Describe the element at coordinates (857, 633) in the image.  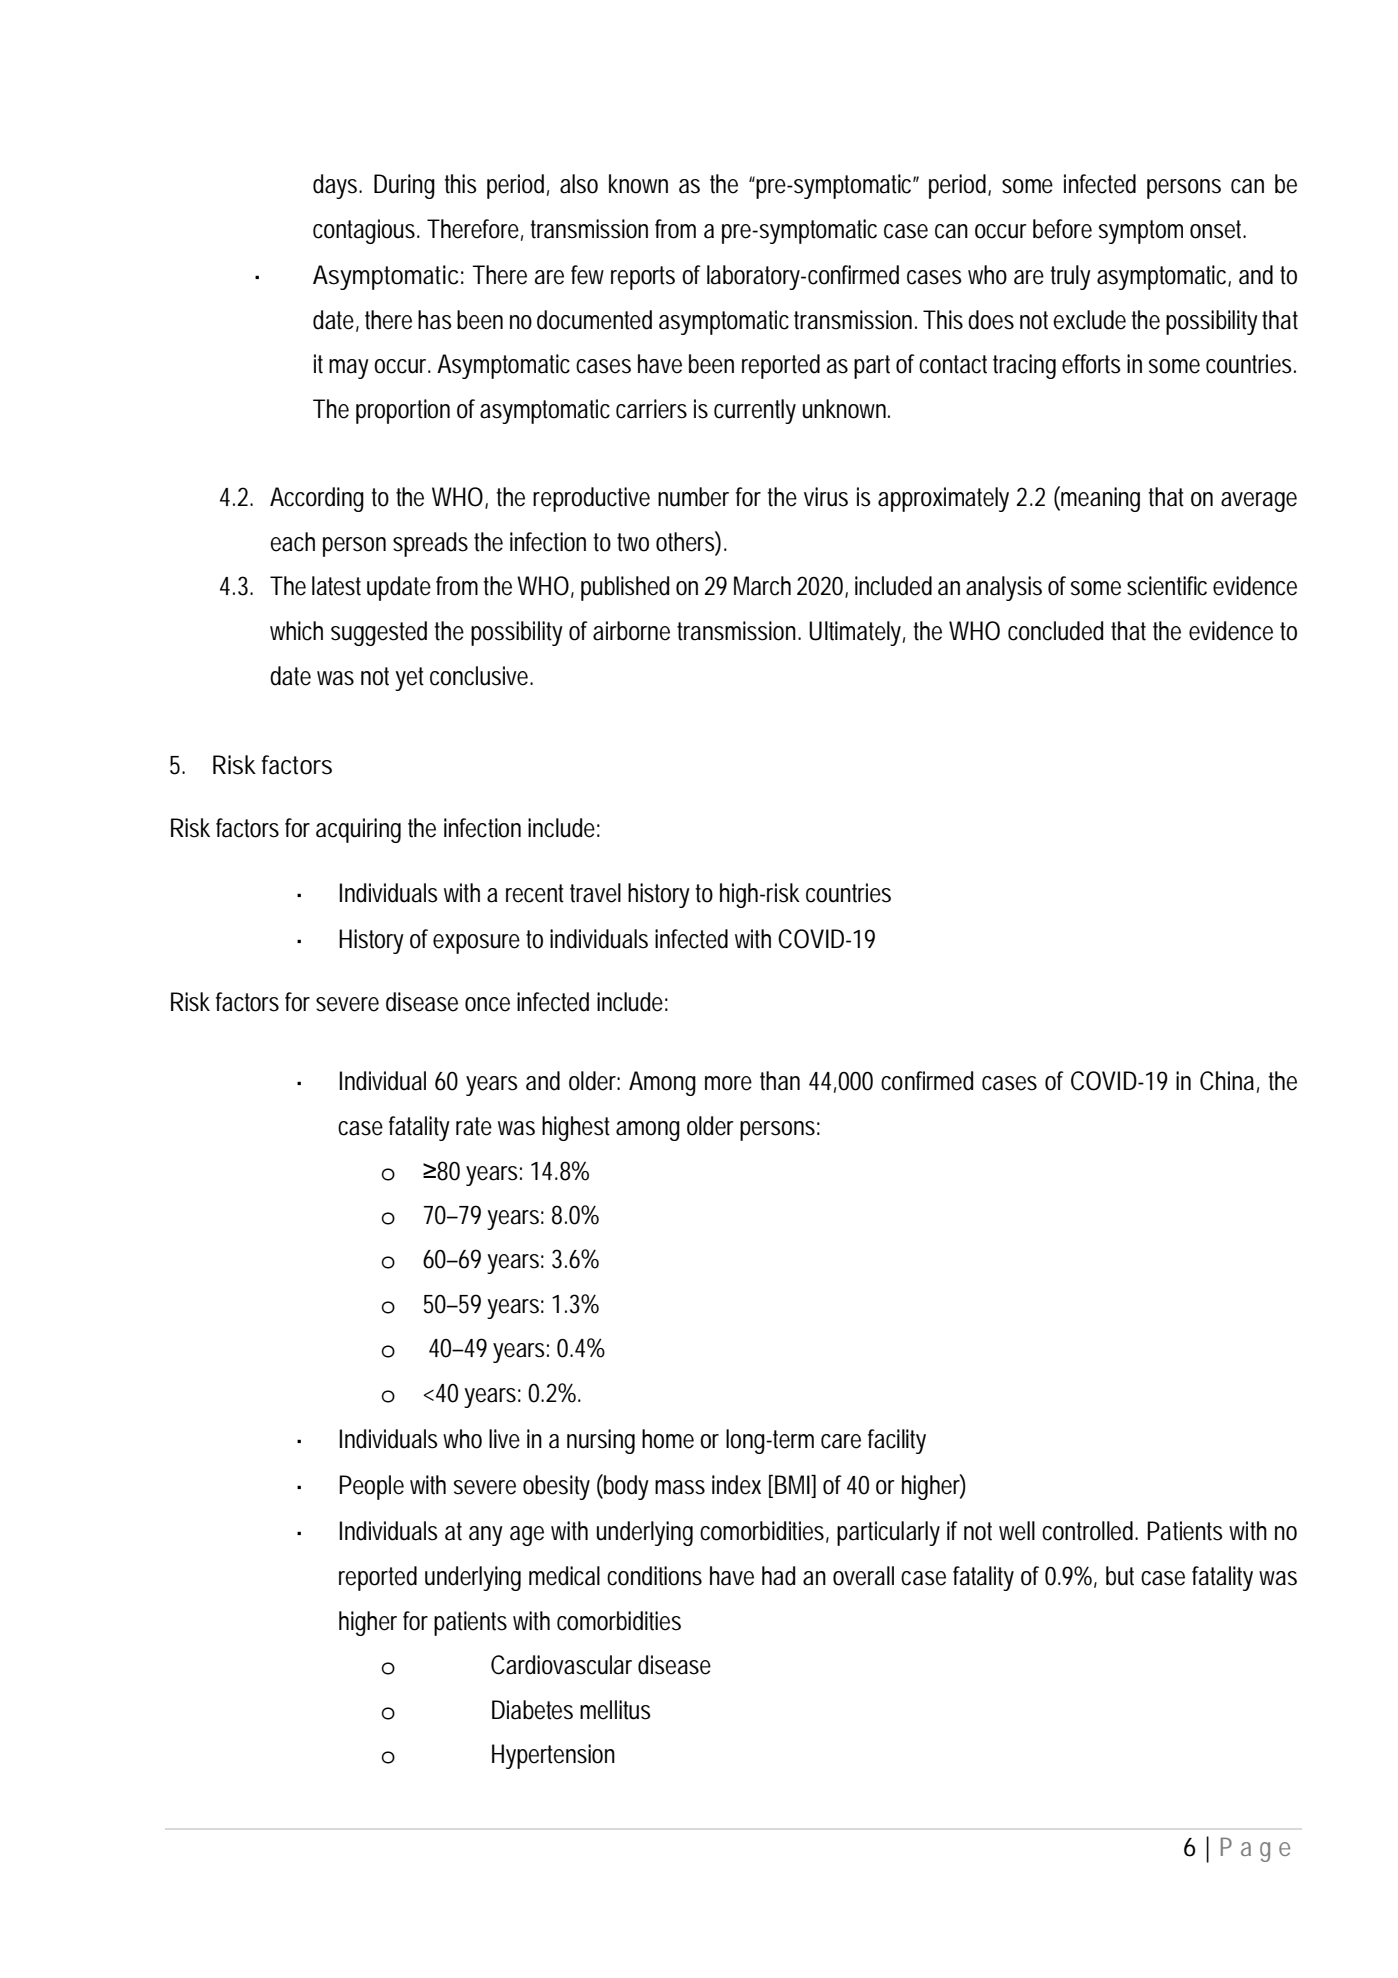
I see `Ultimately` at that location.
